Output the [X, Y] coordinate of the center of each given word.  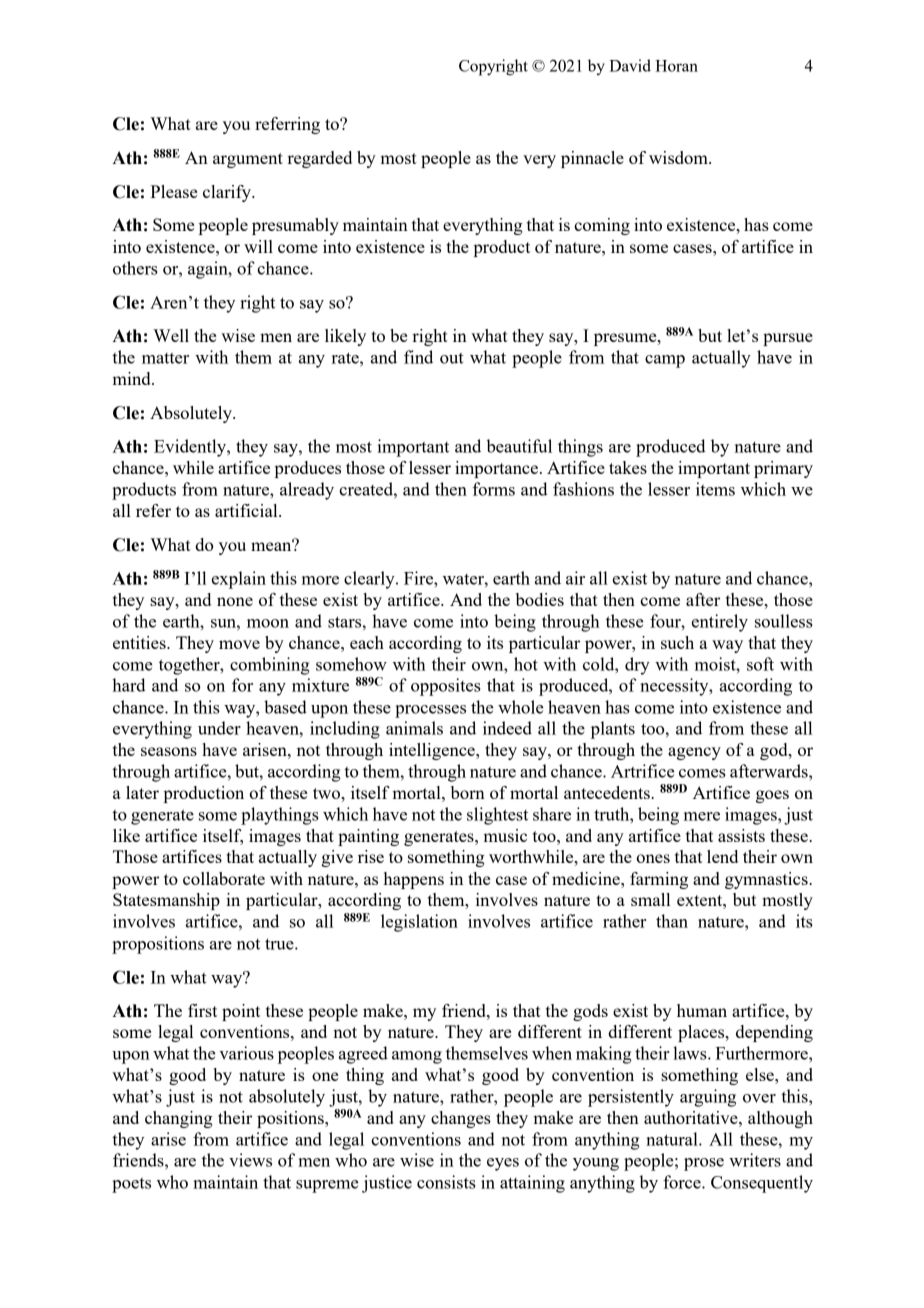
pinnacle [592, 159]
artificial [247, 510]
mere [702, 816]
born [468, 792]
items [715, 489]
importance [496, 469]
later [142, 792]
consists [446, 1182]
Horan [676, 66]
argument [248, 160]
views [250, 1160]
